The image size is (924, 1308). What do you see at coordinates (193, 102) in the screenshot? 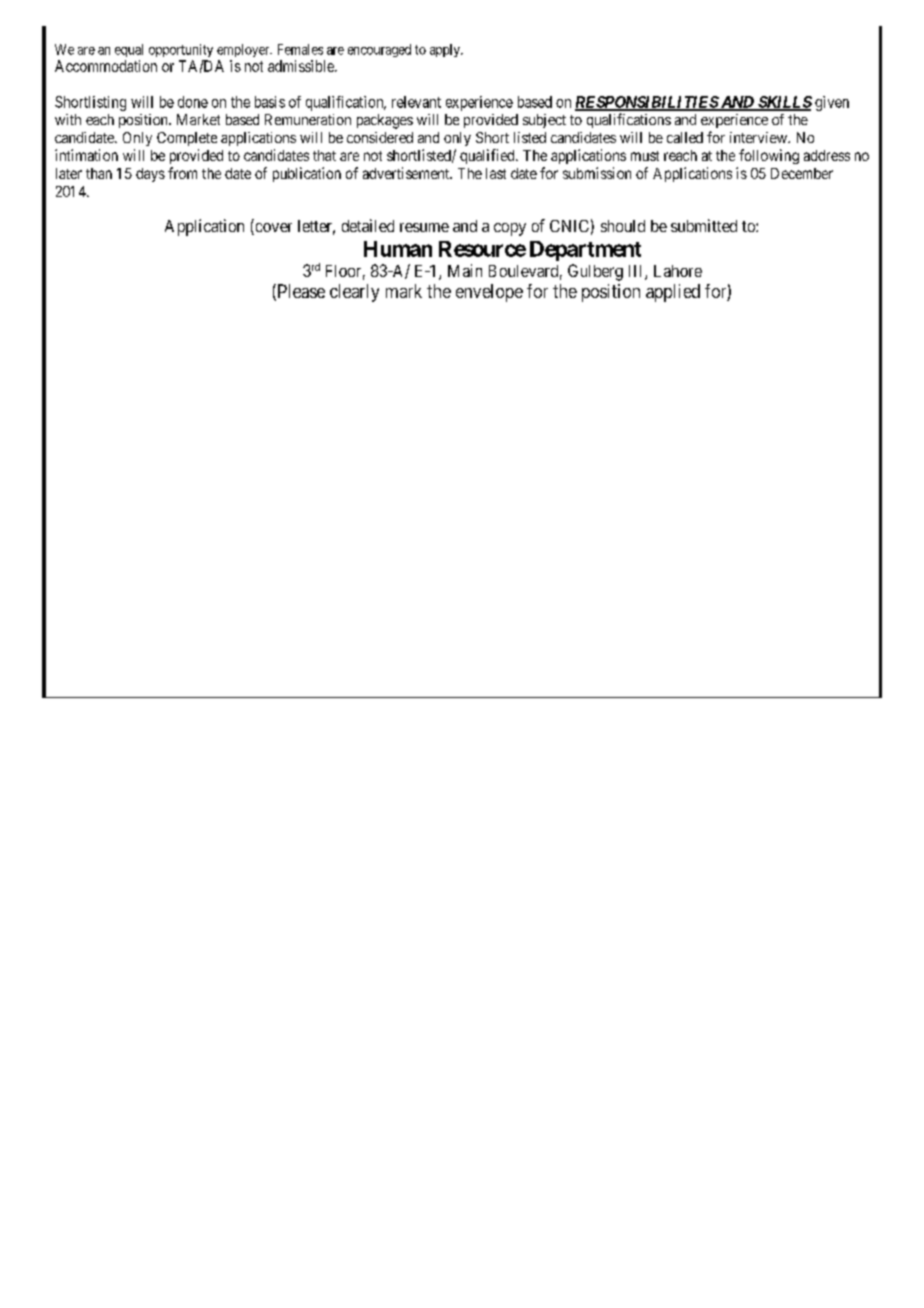
I see `done` at bounding box center [193, 102].
